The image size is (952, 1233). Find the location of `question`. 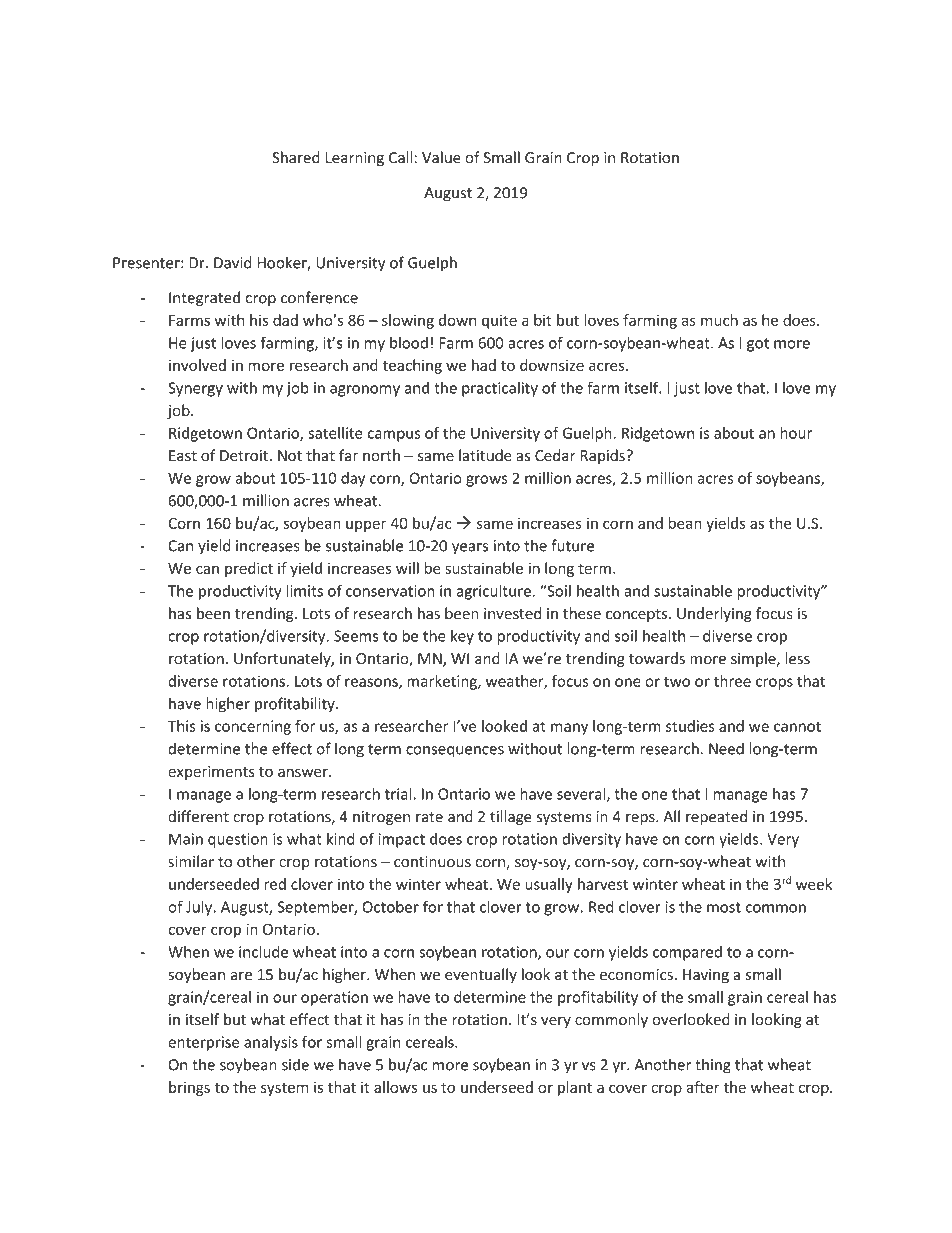

question is located at coordinates (238, 840).
